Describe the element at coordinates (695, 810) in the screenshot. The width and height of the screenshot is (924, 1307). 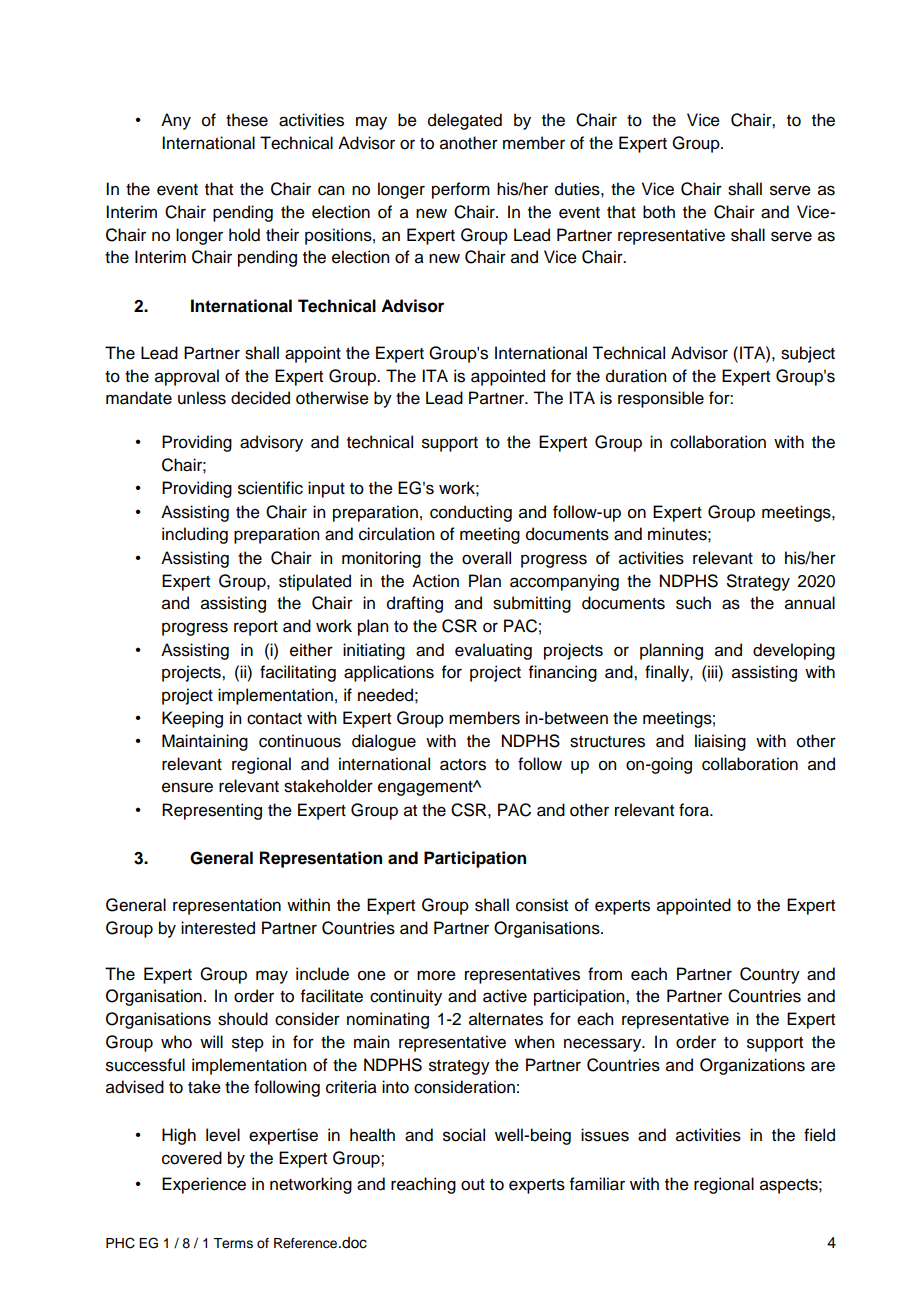
I see `fora` at that location.
